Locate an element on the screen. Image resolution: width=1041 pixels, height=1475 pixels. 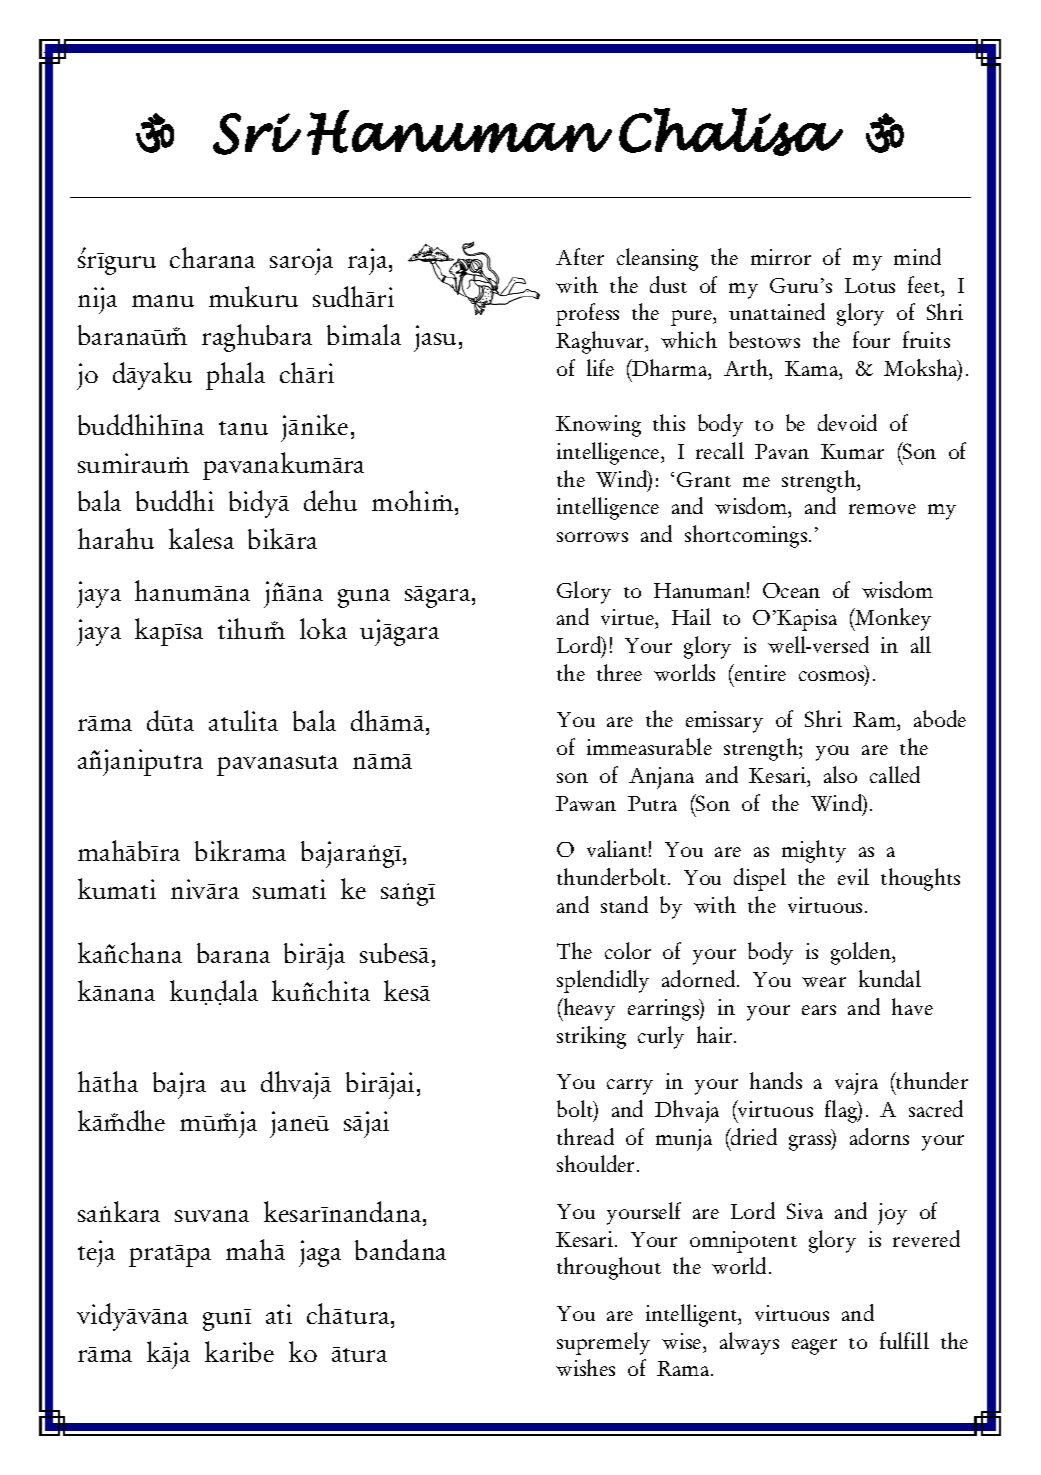
immeasurable is located at coordinates (649, 746).
